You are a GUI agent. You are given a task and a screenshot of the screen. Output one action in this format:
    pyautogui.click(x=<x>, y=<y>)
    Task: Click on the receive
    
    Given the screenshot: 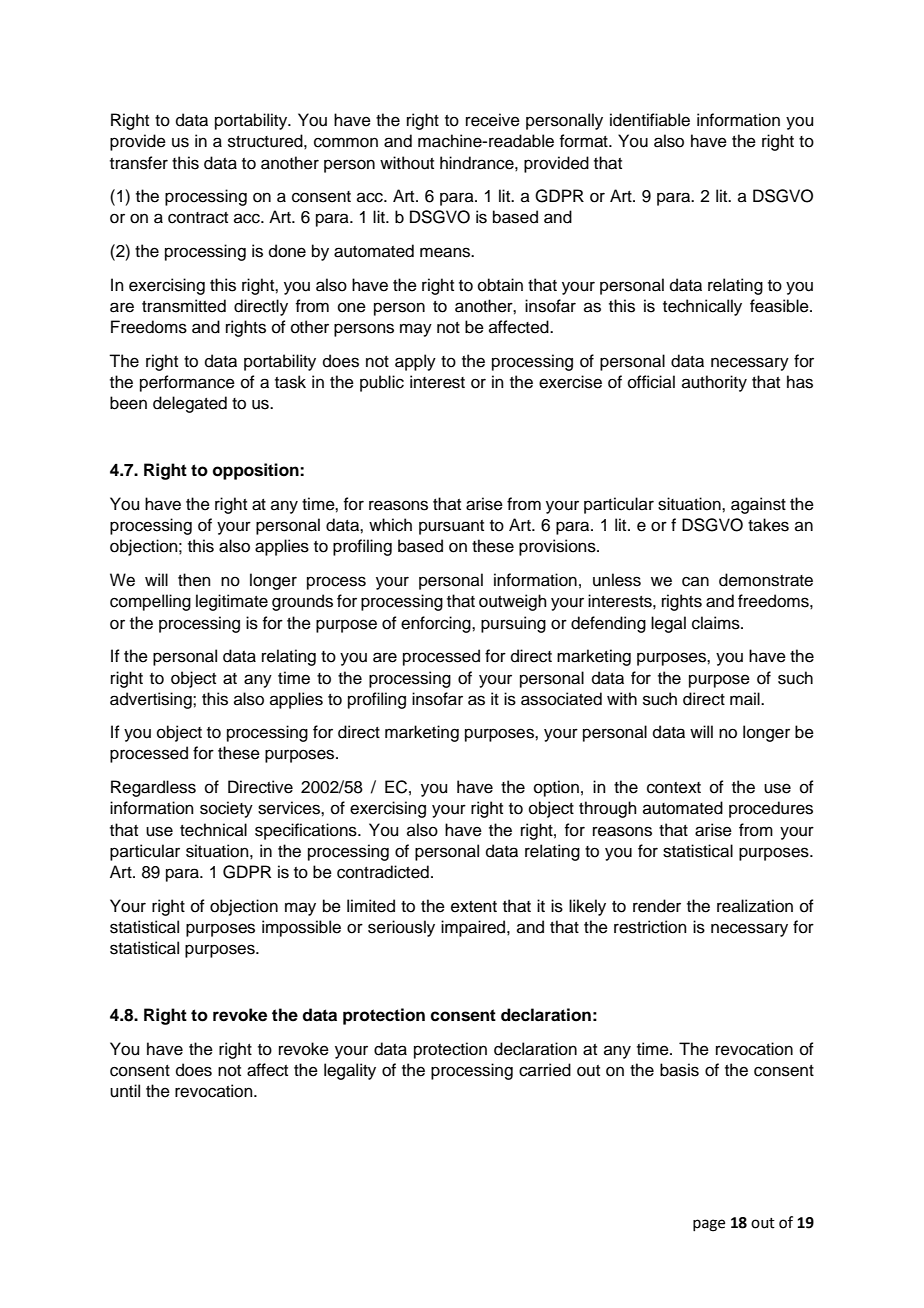 What is the action you would take?
    pyautogui.click(x=493, y=120)
